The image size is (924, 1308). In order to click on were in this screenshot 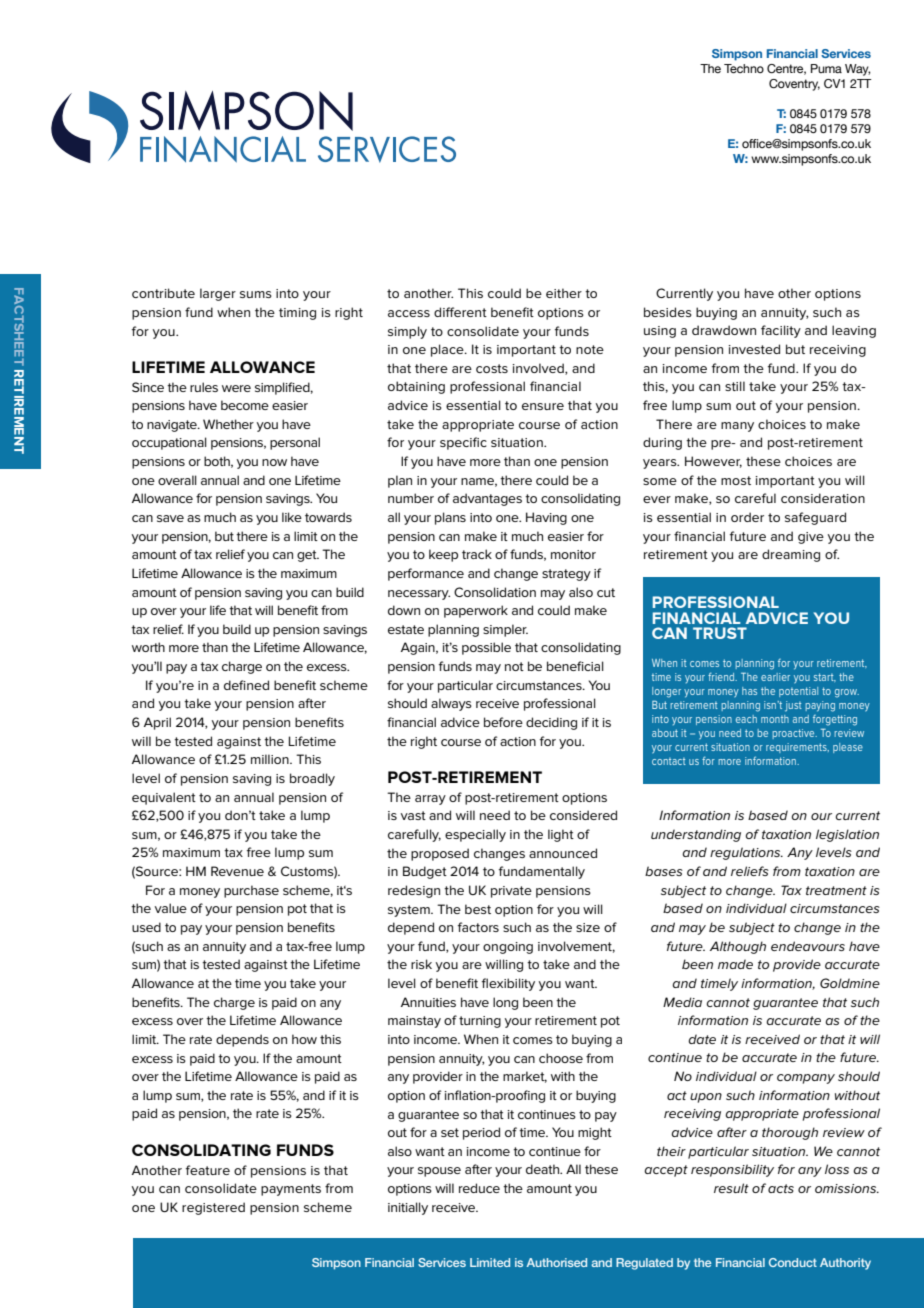, I will do `click(236, 388)`.
